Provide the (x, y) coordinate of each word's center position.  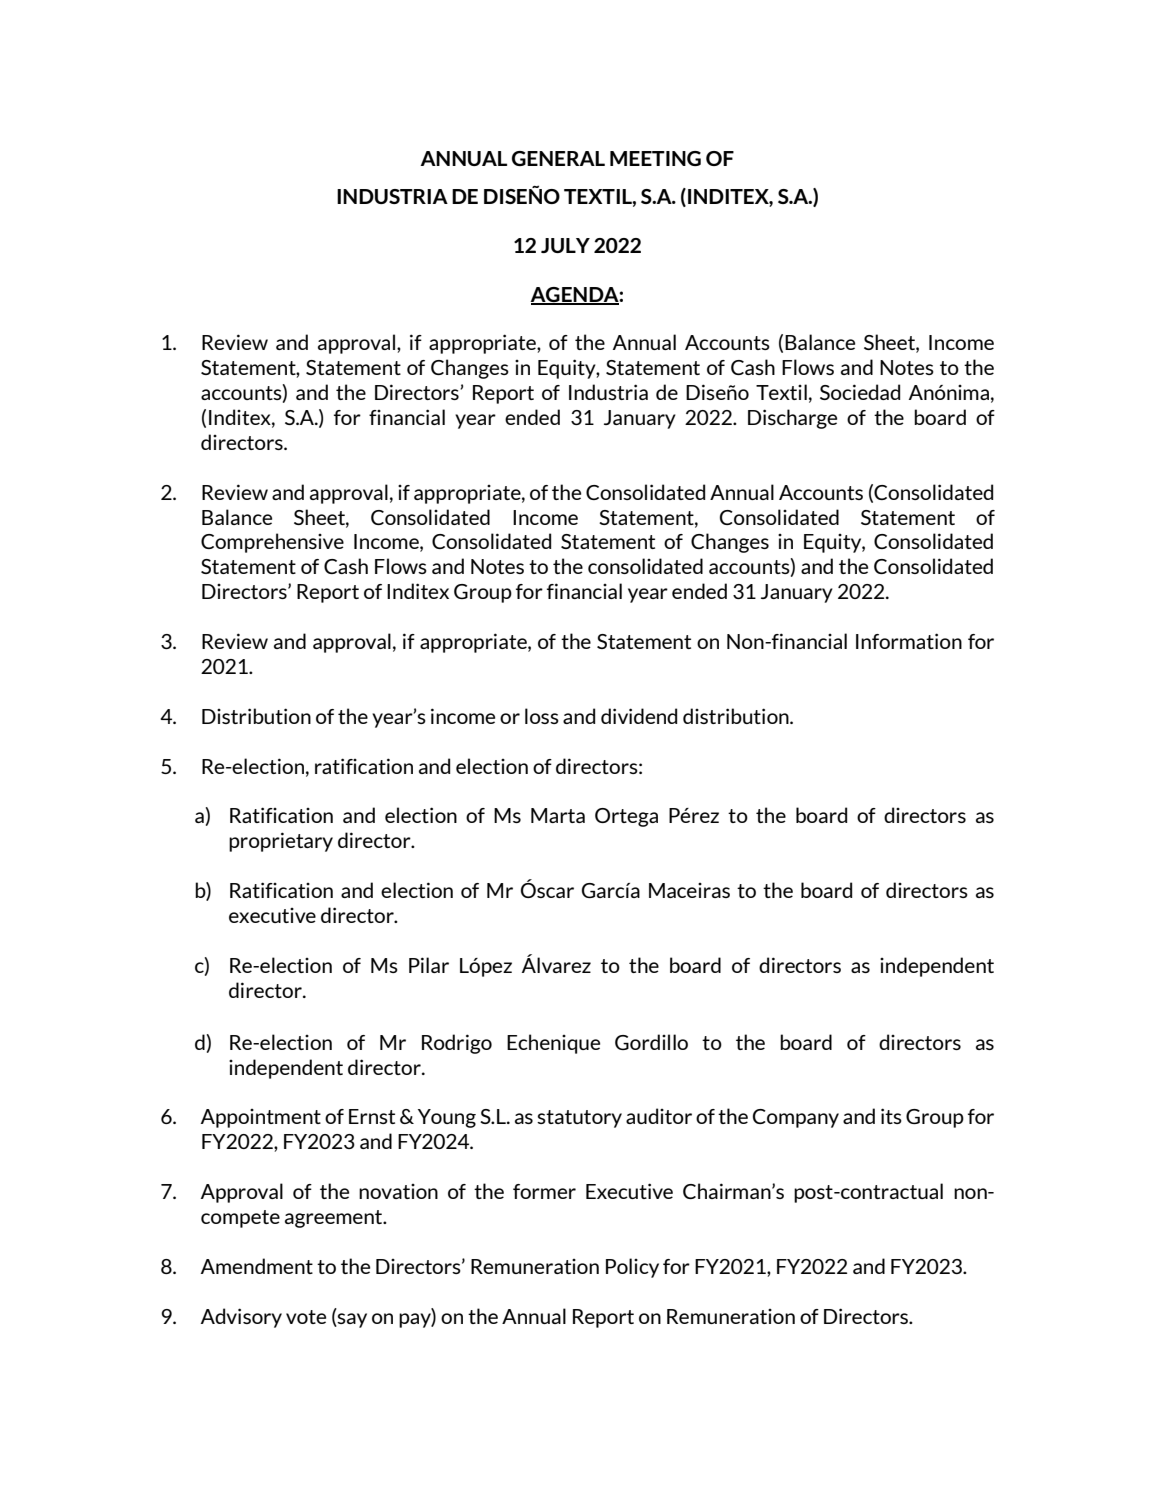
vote (306, 1317)
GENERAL (558, 158)
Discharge (792, 419)
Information (909, 641)
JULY (565, 245)
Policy (632, 1268)
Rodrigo (457, 1044)
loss (542, 716)
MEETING (655, 158)
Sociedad (860, 392)
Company (796, 1118)
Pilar (429, 965)
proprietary (281, 842)
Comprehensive (272, 543)
